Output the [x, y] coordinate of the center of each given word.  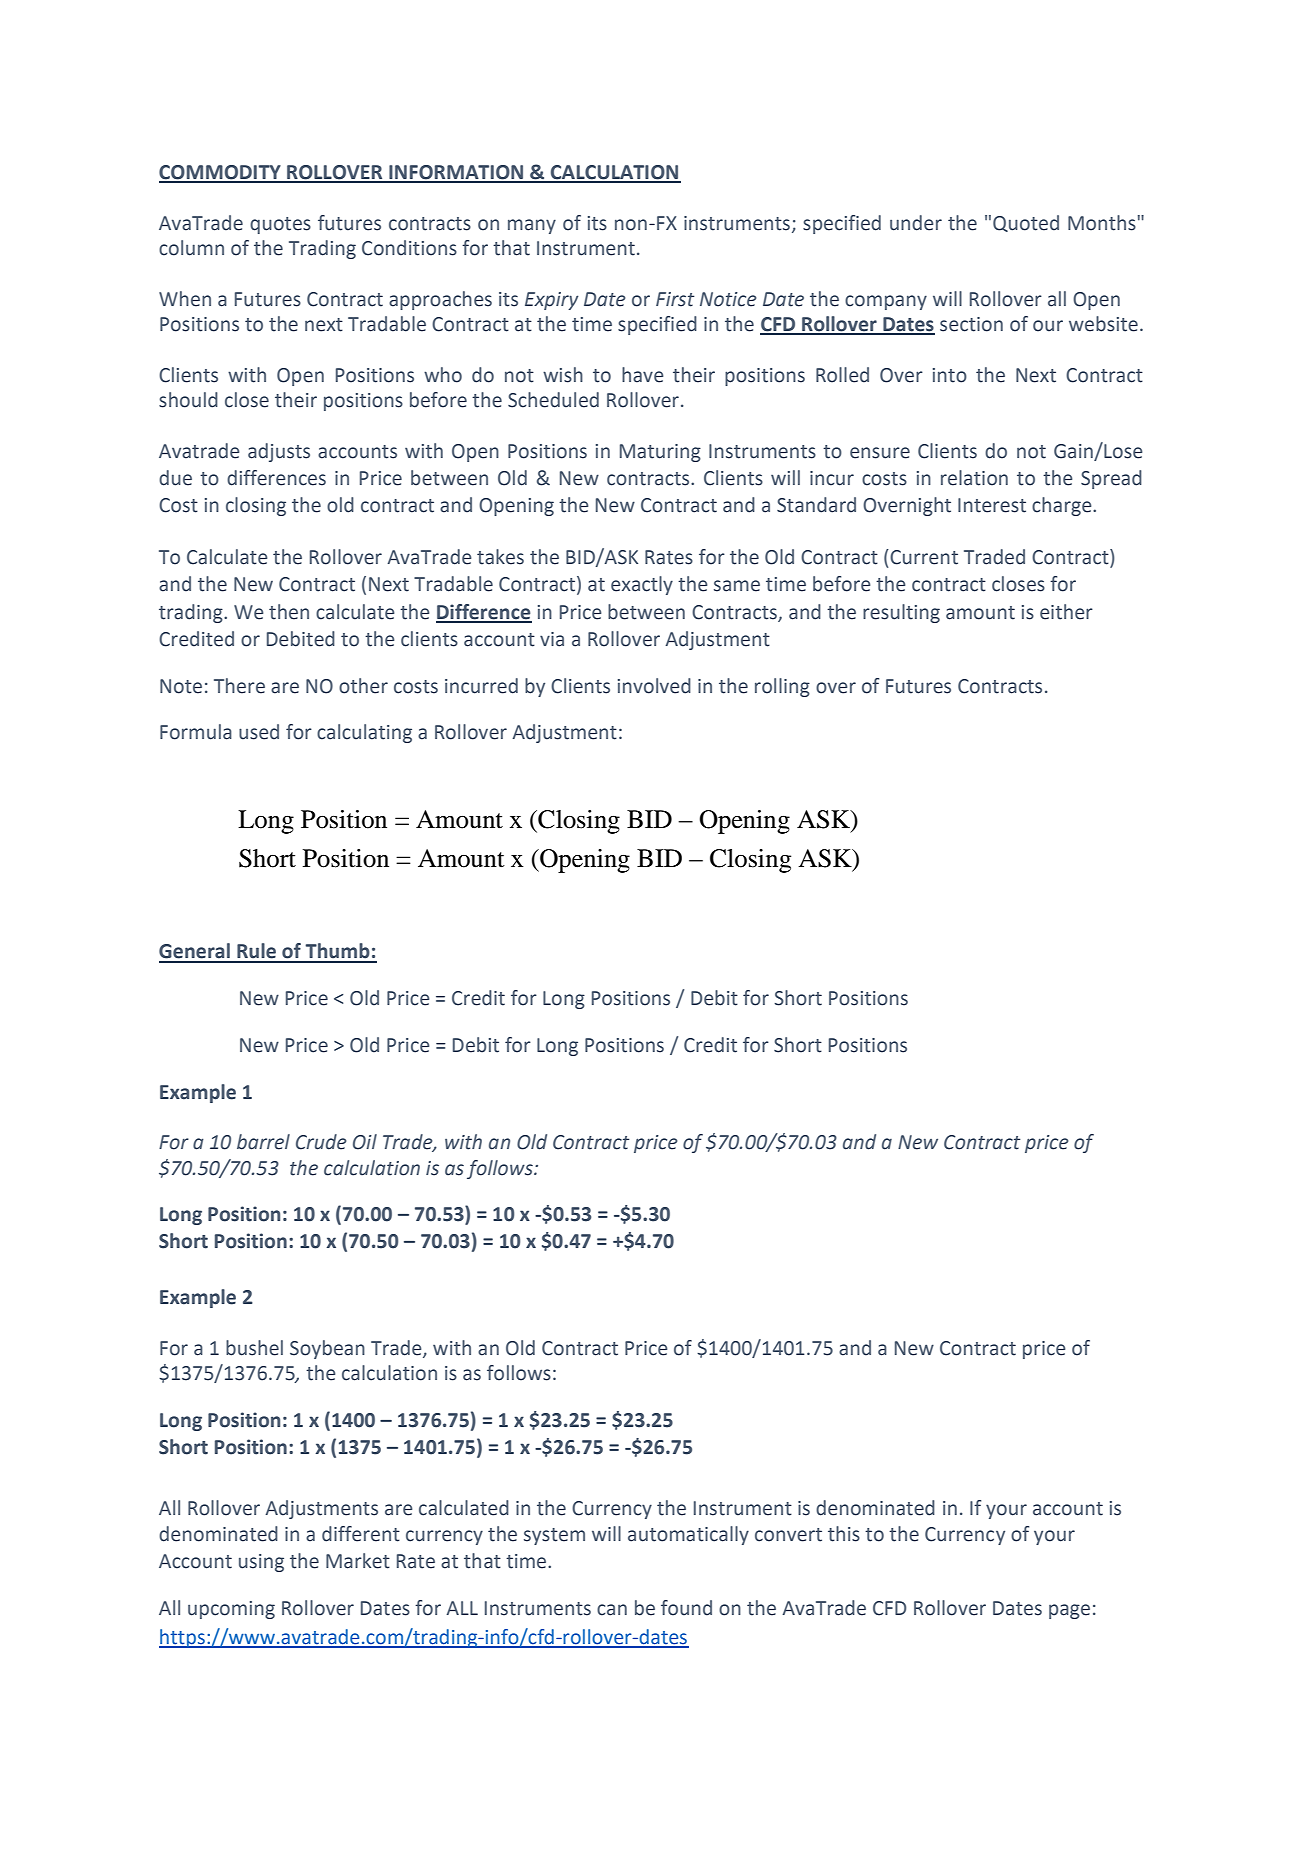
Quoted [1026, 223]
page [1069, 1611]
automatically [688, 1535]
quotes [280, 225]
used [259, 732]
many [532, 226]
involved [654, 686]
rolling [782, 687]
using [261, 1563]
